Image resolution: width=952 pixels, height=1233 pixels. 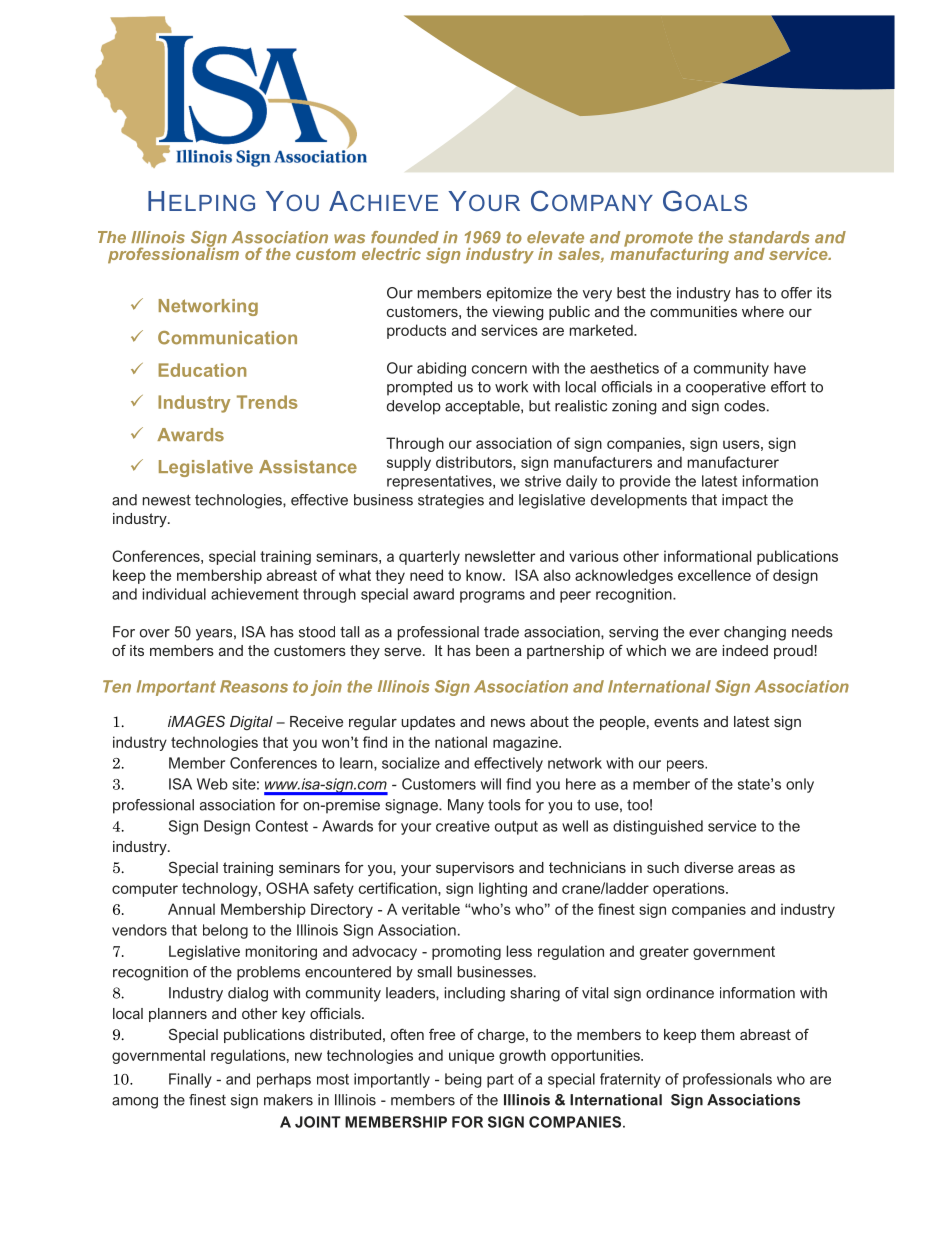 What do you see at coordinates (463, 1080) in the image?
I see `being` at bounding box center [463, 1080].
